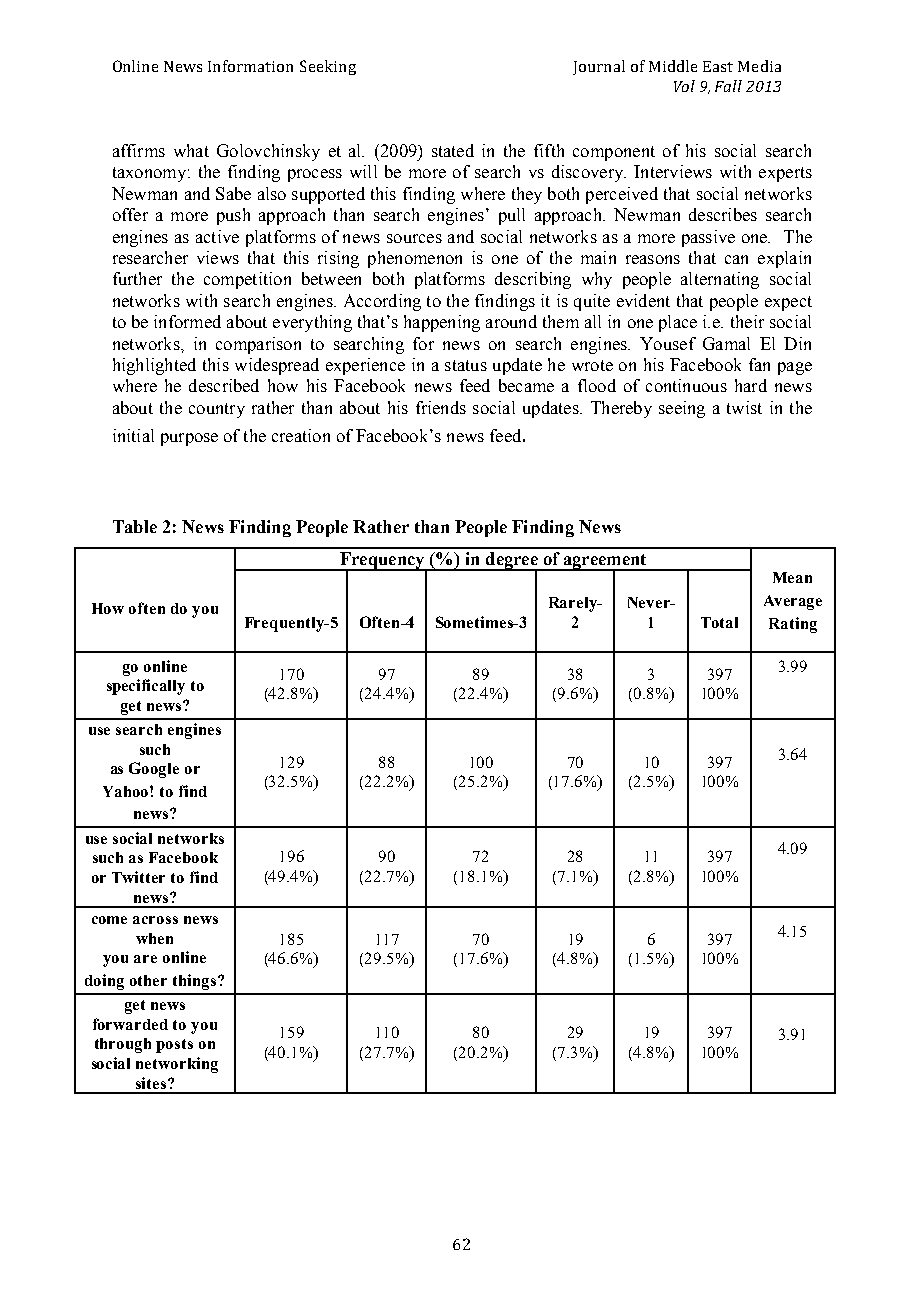 Image resolution: width=924 pixels, height=1308 pixels. What do you see at coordinates (453, 150) in the image?
I see `stated` at bounding box center [453, 150].
